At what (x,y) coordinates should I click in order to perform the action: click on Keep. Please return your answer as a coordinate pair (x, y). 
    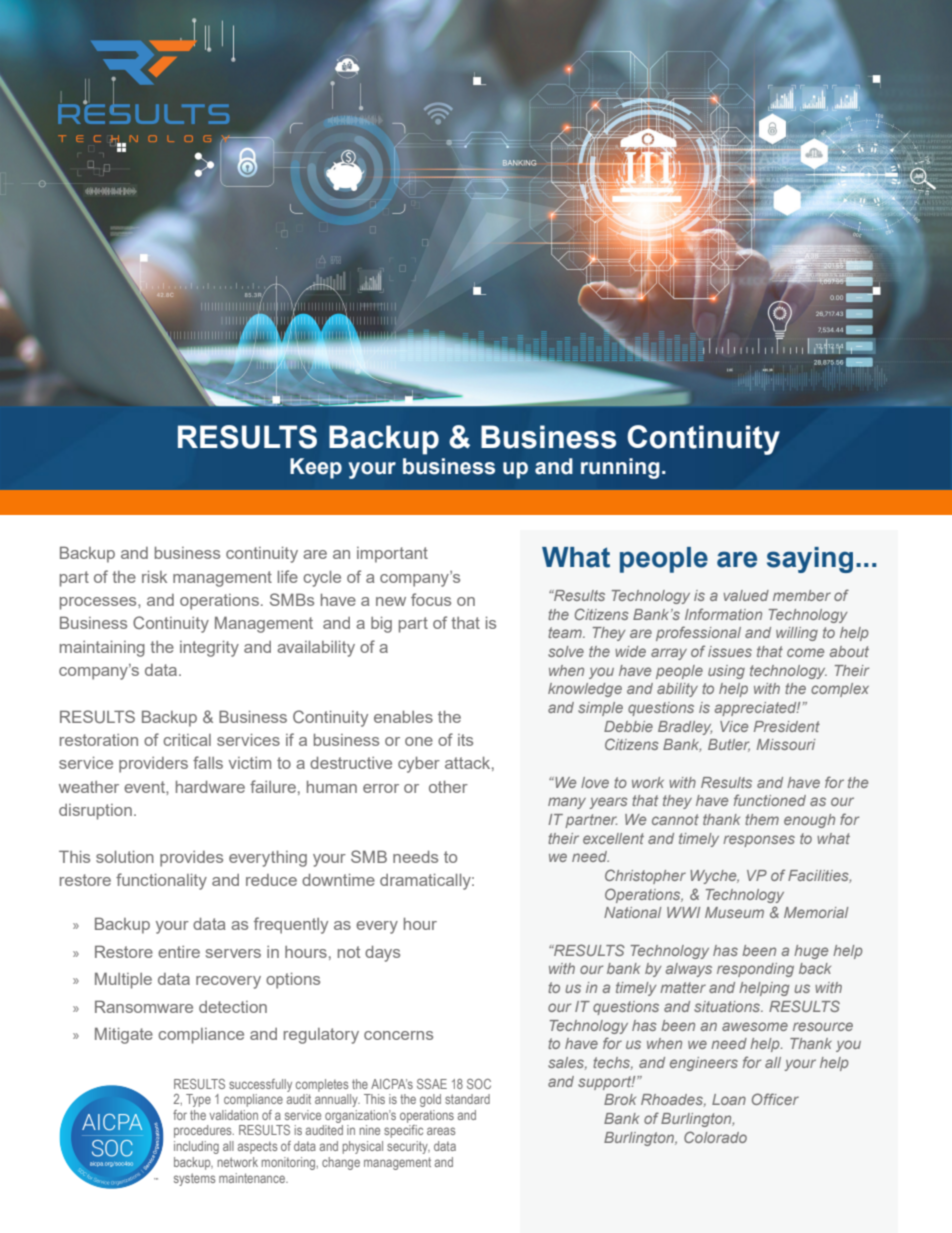
    Looking at the image, I should click on (316, 468).
